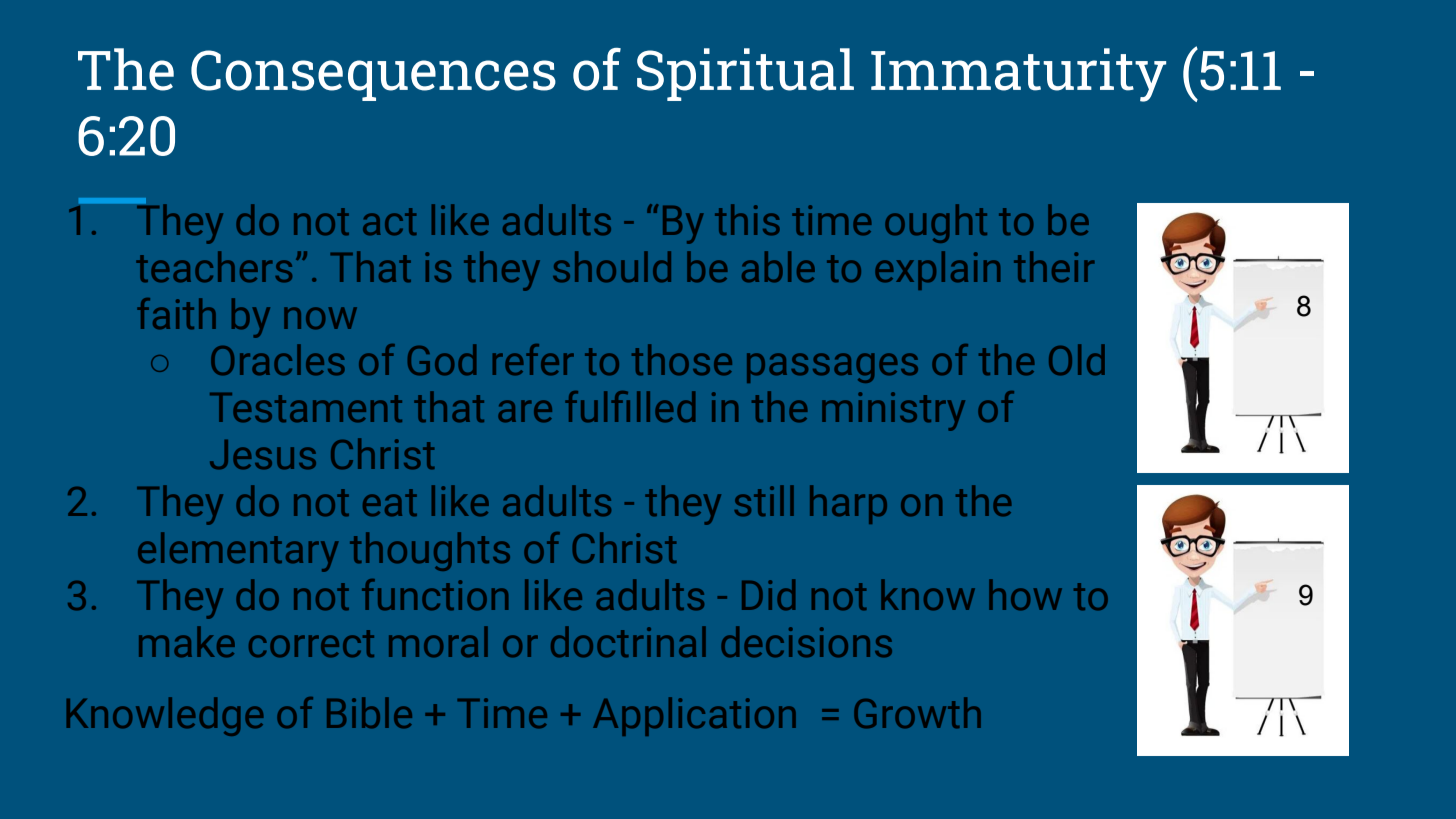 The height and width of the document is (819, 1456). What do you see at coordinates (306, 407) in the document?
I see `Testament` at bounding box center [306, 407].
